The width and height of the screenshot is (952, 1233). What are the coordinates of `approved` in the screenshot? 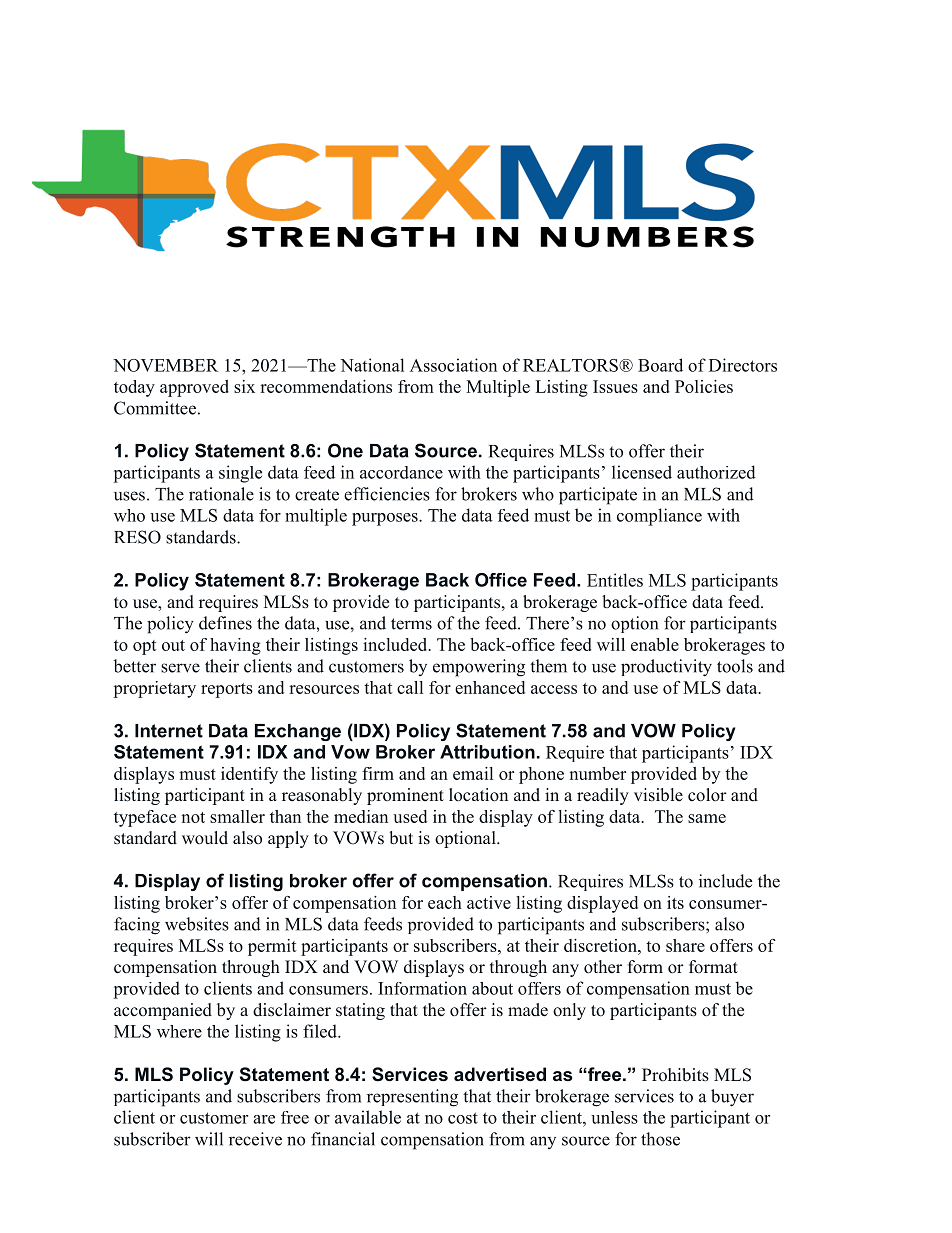 It's located at (194, 388).
